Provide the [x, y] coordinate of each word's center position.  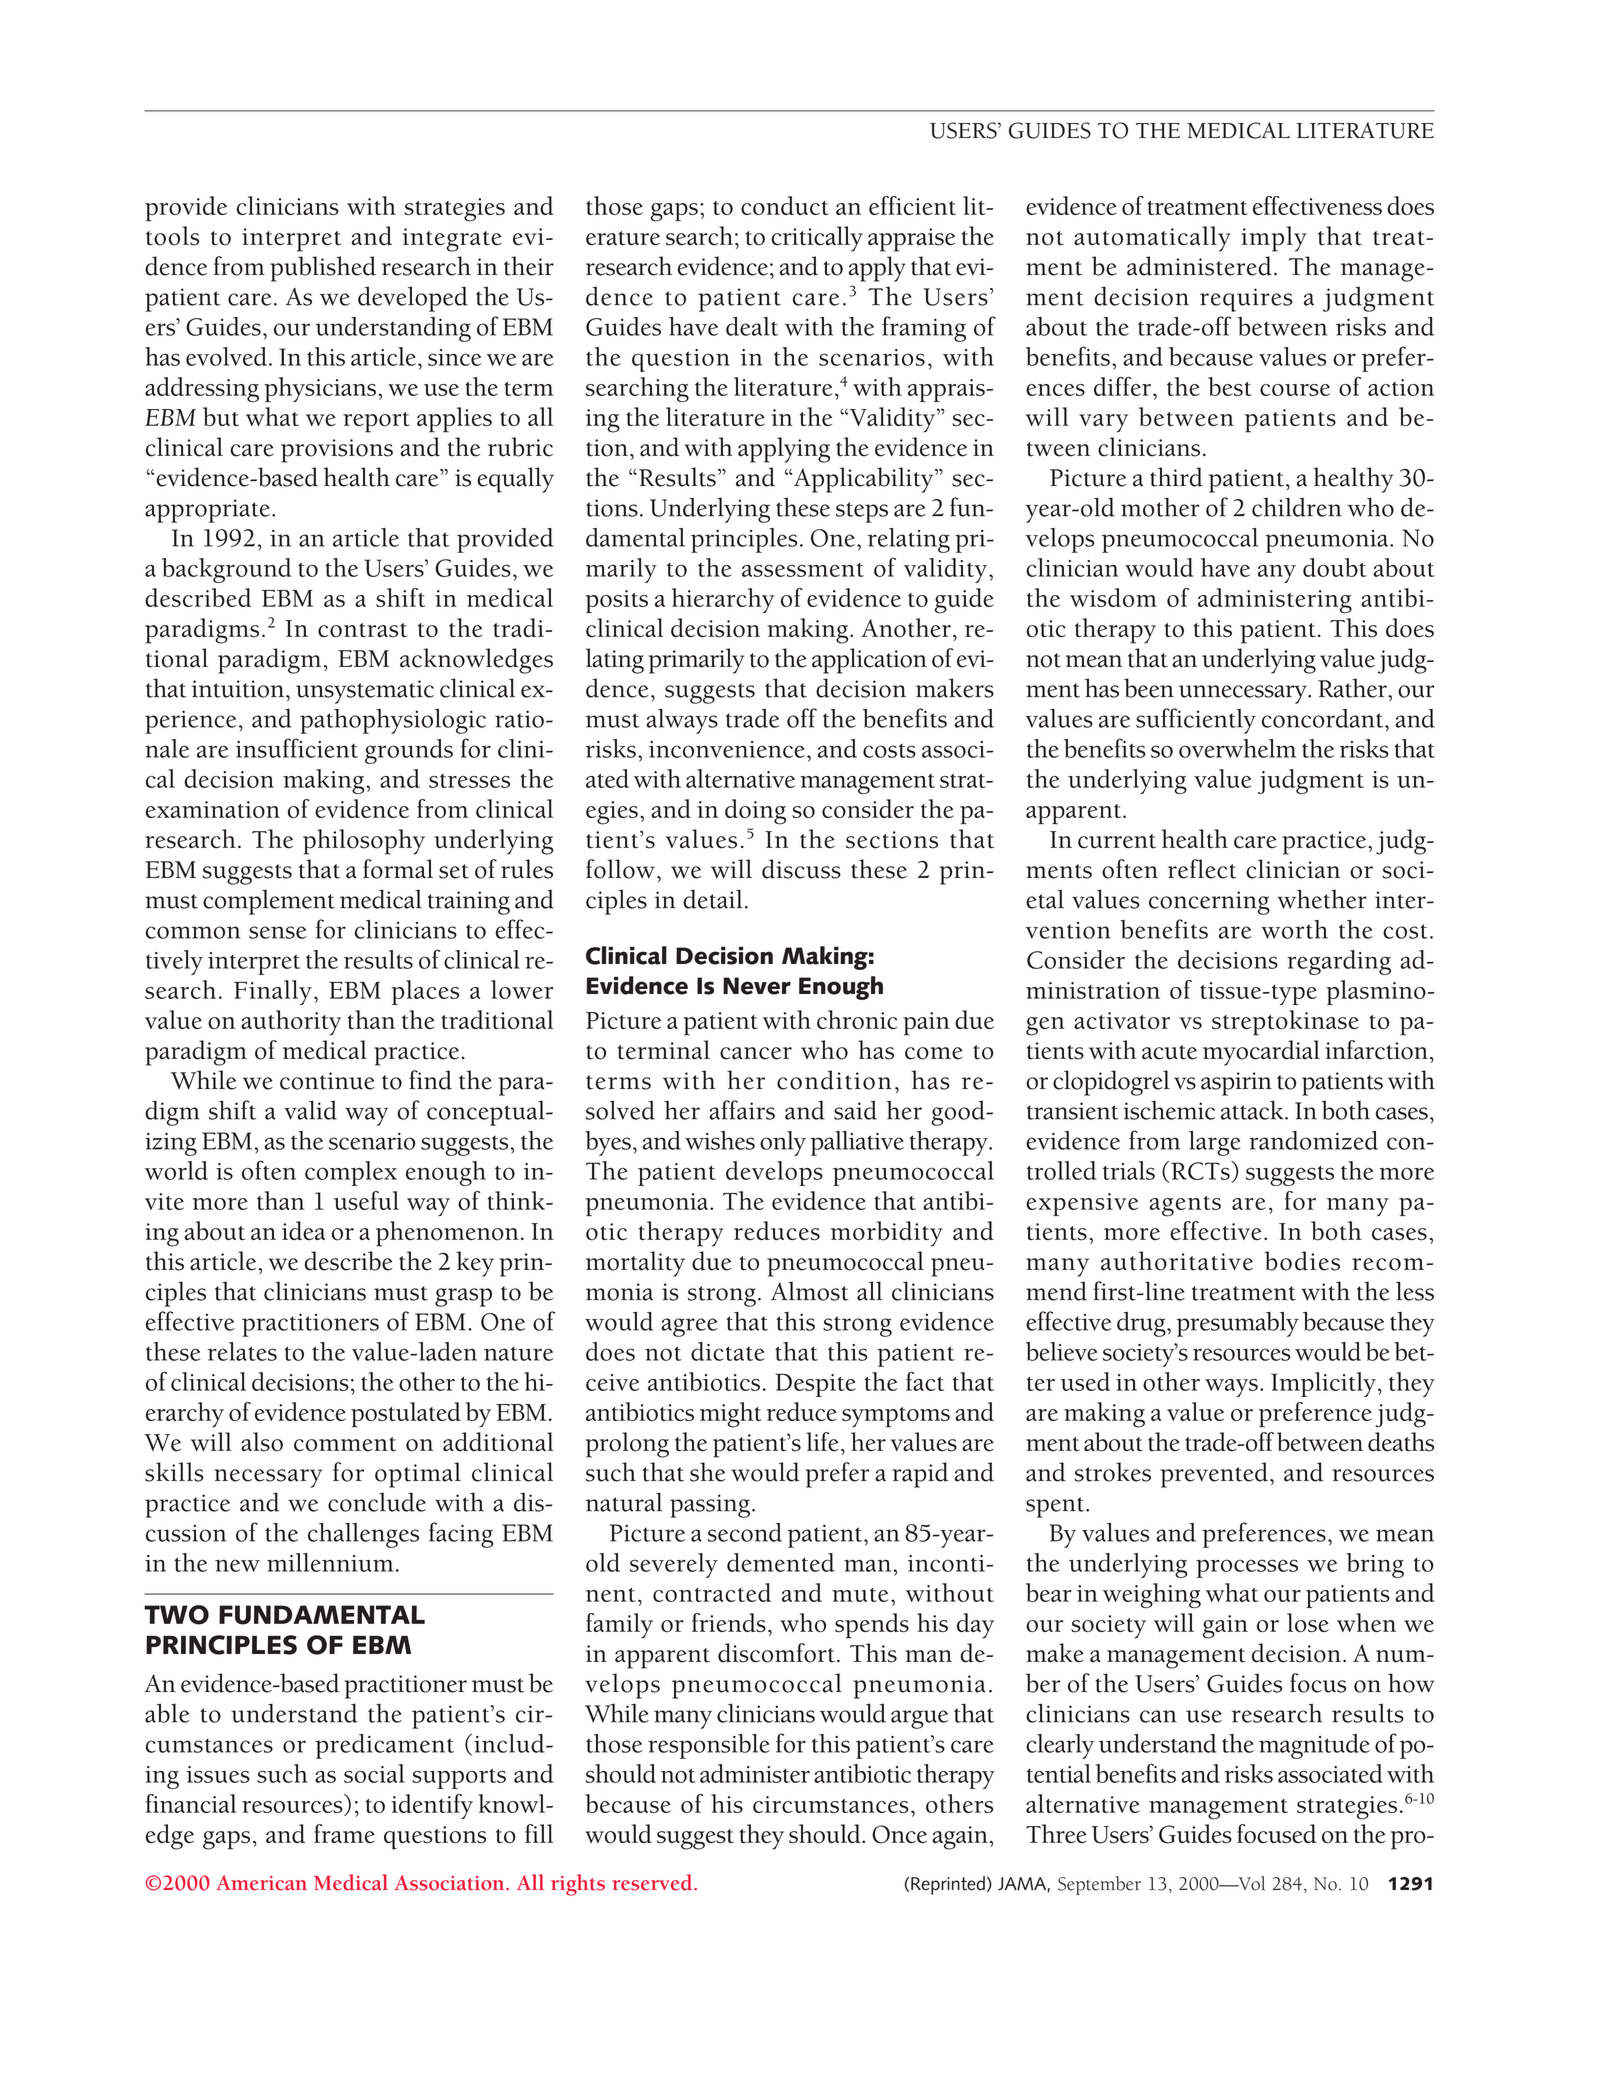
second [744, 1532]
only [783, 1143]
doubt [1335, 567]
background [226, 570]
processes [1247, 1568]
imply [1274, 239]
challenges [363, 1535]
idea [303, 1230]
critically [817, 239]
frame [344, 1833]
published [323, 269]
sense [277, 932]
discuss [801, 869]
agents [1185, 1206]
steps [862, 512]
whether [1322, 899]
